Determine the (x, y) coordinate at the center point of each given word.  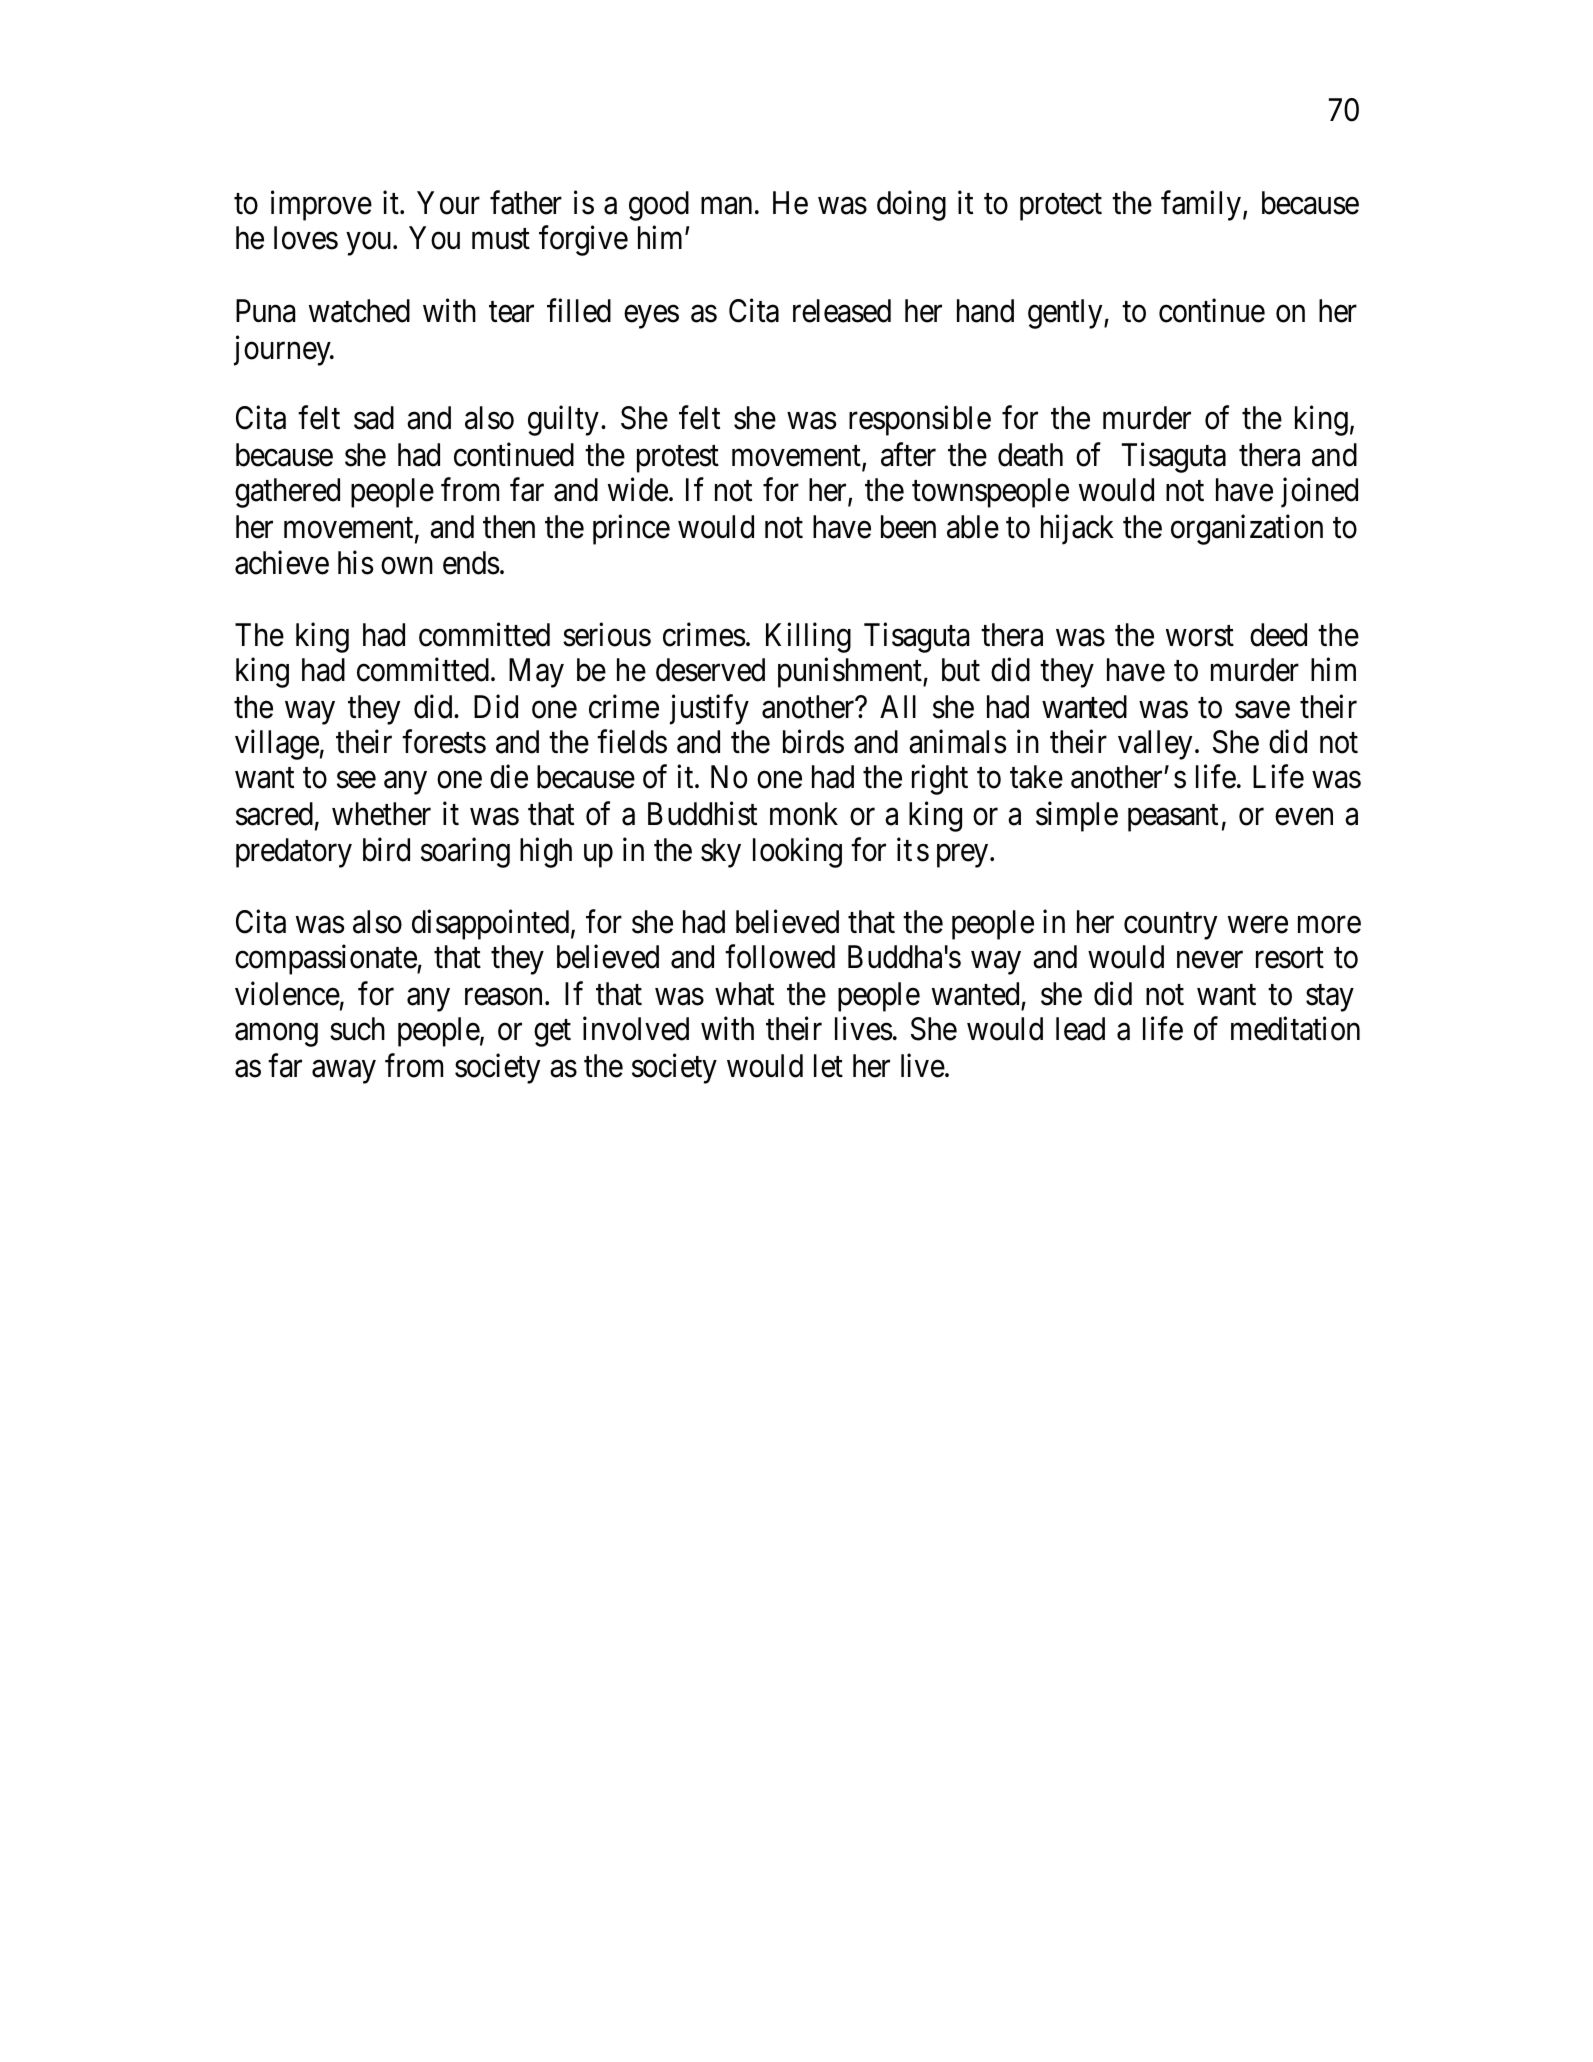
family (1201, 206)
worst (1200, 636)
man (726, 206)
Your (448, 203)
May (536, 673)
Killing (808, 638)
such (357, 1029)
